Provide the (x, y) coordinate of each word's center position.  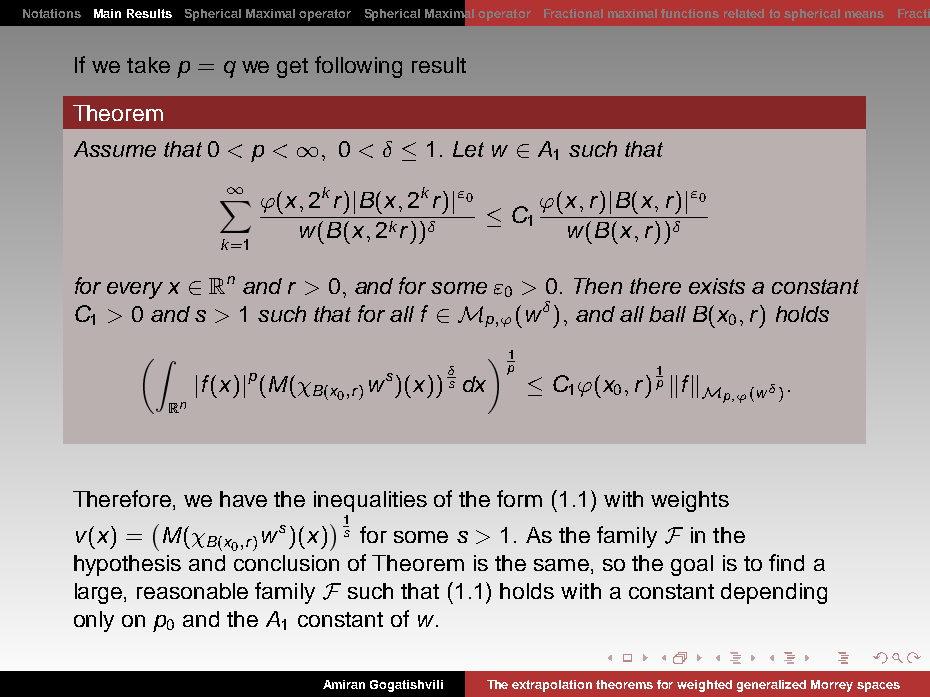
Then (598, 286)
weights (690, 501)
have (243, 499)
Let (468, 149)
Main (107, 13)
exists (717, 286)
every (135, 290)
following (358, 67)
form (519, 498)
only (94, 621)
